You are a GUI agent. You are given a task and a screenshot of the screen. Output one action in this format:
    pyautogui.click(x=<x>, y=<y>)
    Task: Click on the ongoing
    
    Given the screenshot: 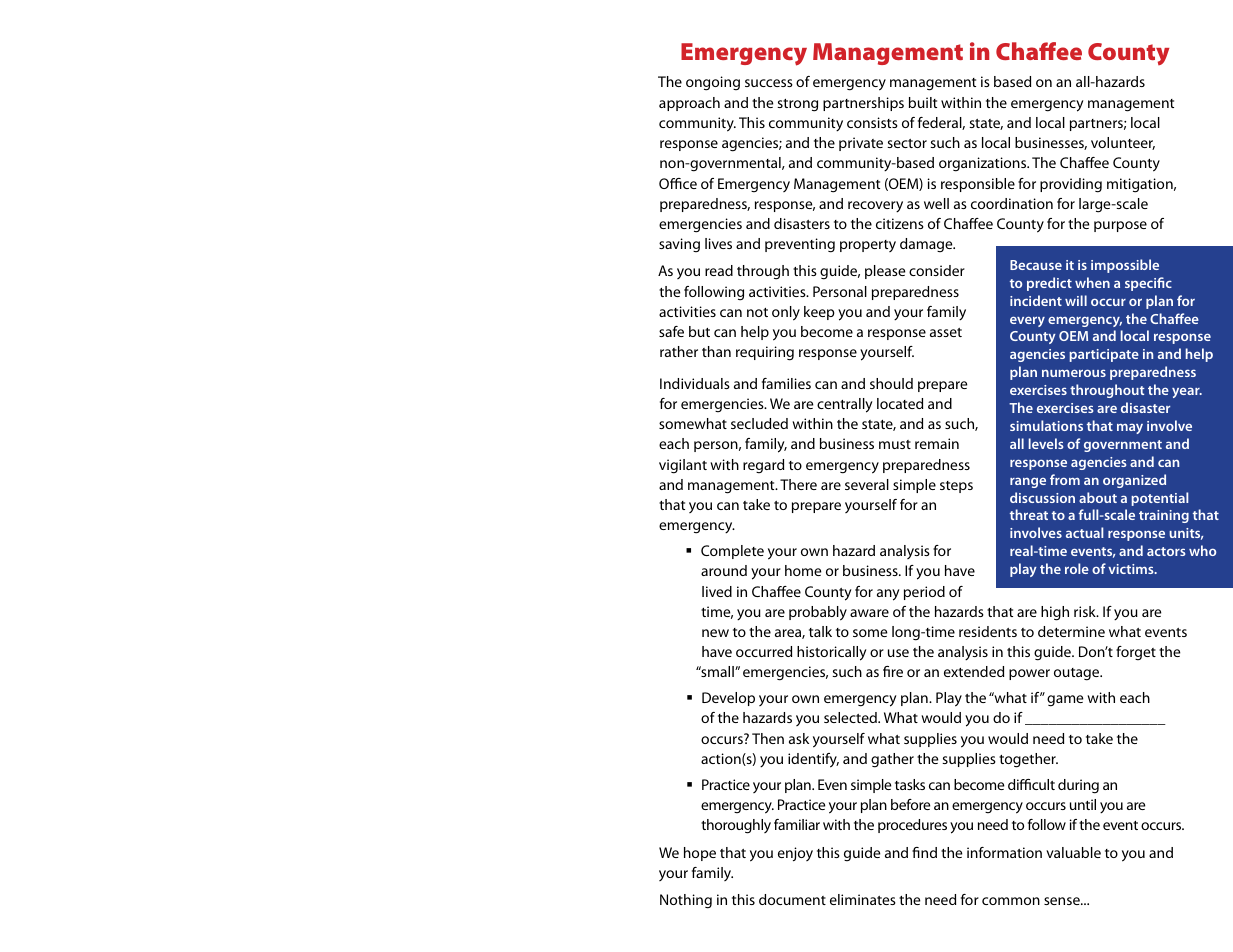 What is the action you would take?
    pyautogui.click(x=713, y=83)
